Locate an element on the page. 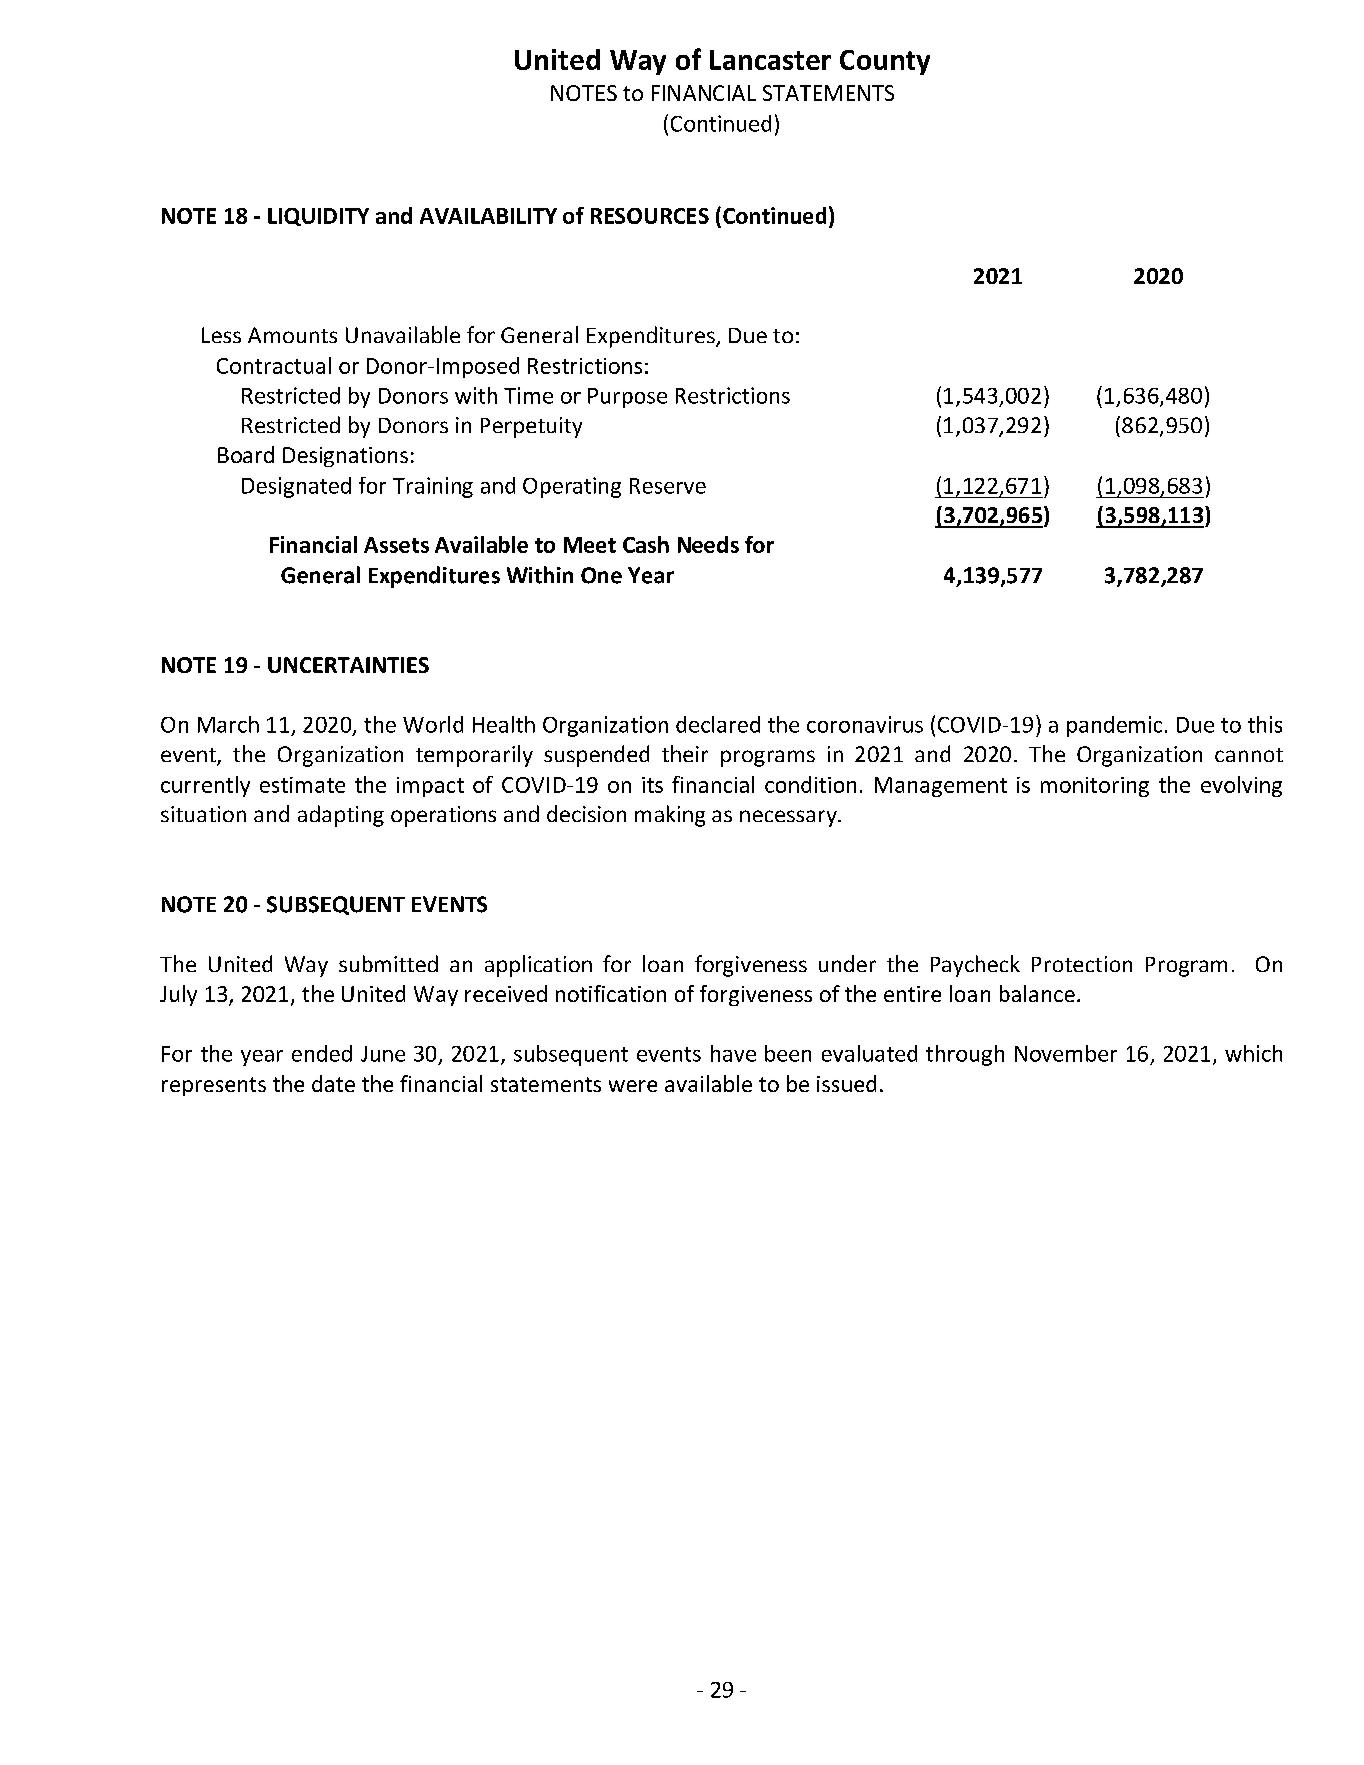 The height and width of the page is (1765, 1364). Lancaster is located at coordinates (770, 60).
